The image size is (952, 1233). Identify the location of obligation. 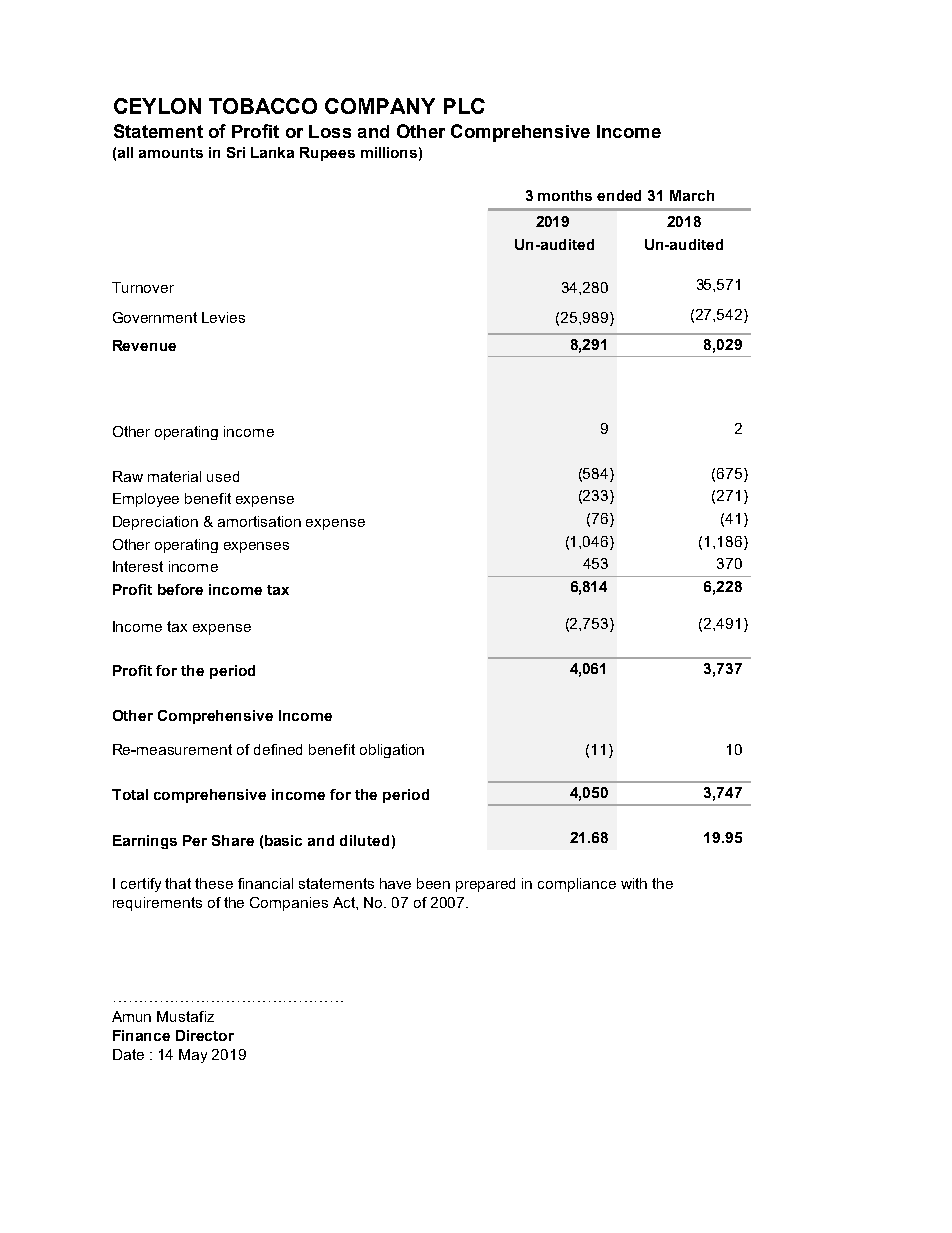
(392, 751).
